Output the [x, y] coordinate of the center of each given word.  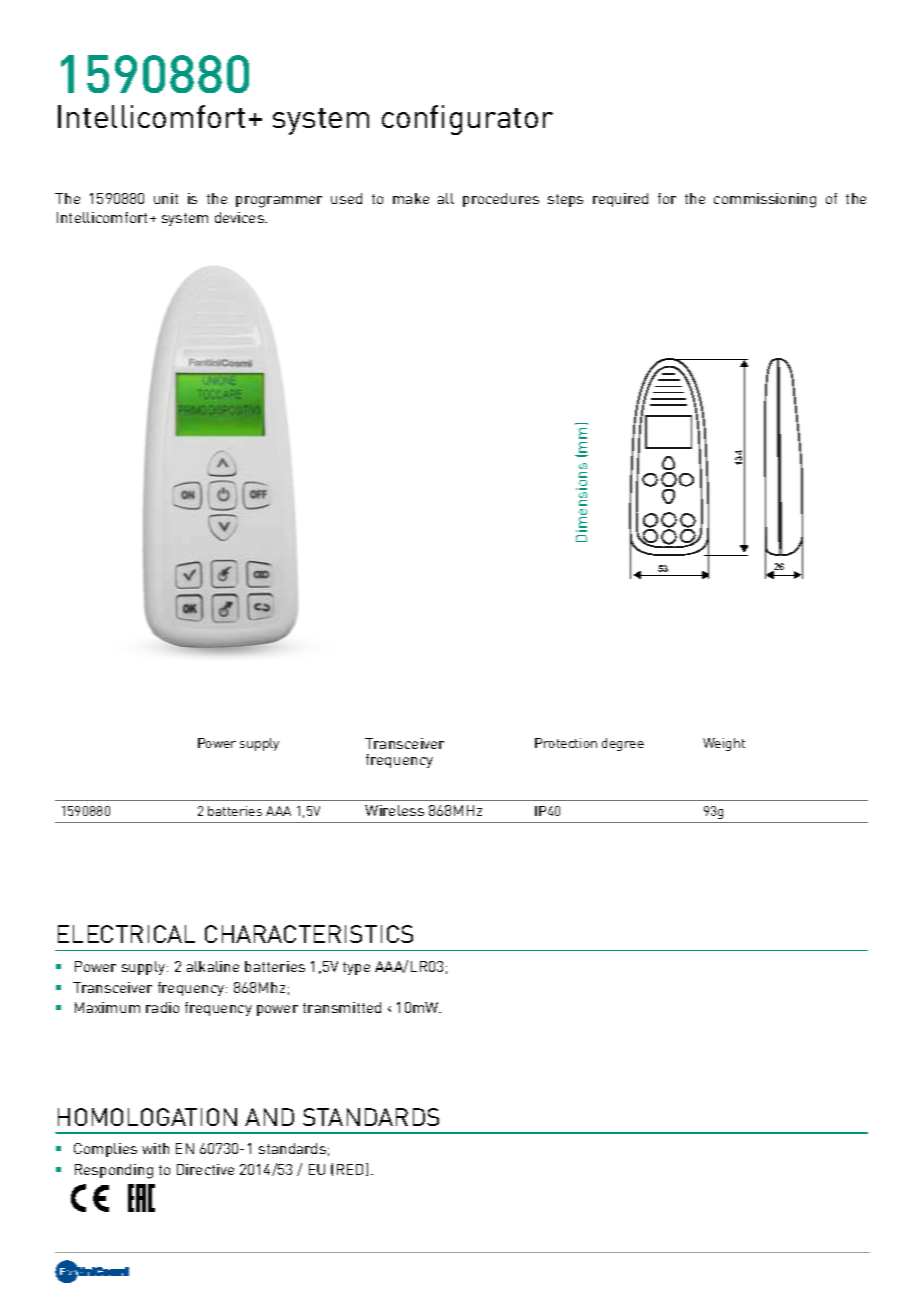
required [620, 200]
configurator [467, 120]
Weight [724, 744]
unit [166, 198]
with [155, 1148]
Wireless [394, 810]
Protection [566, 743]
